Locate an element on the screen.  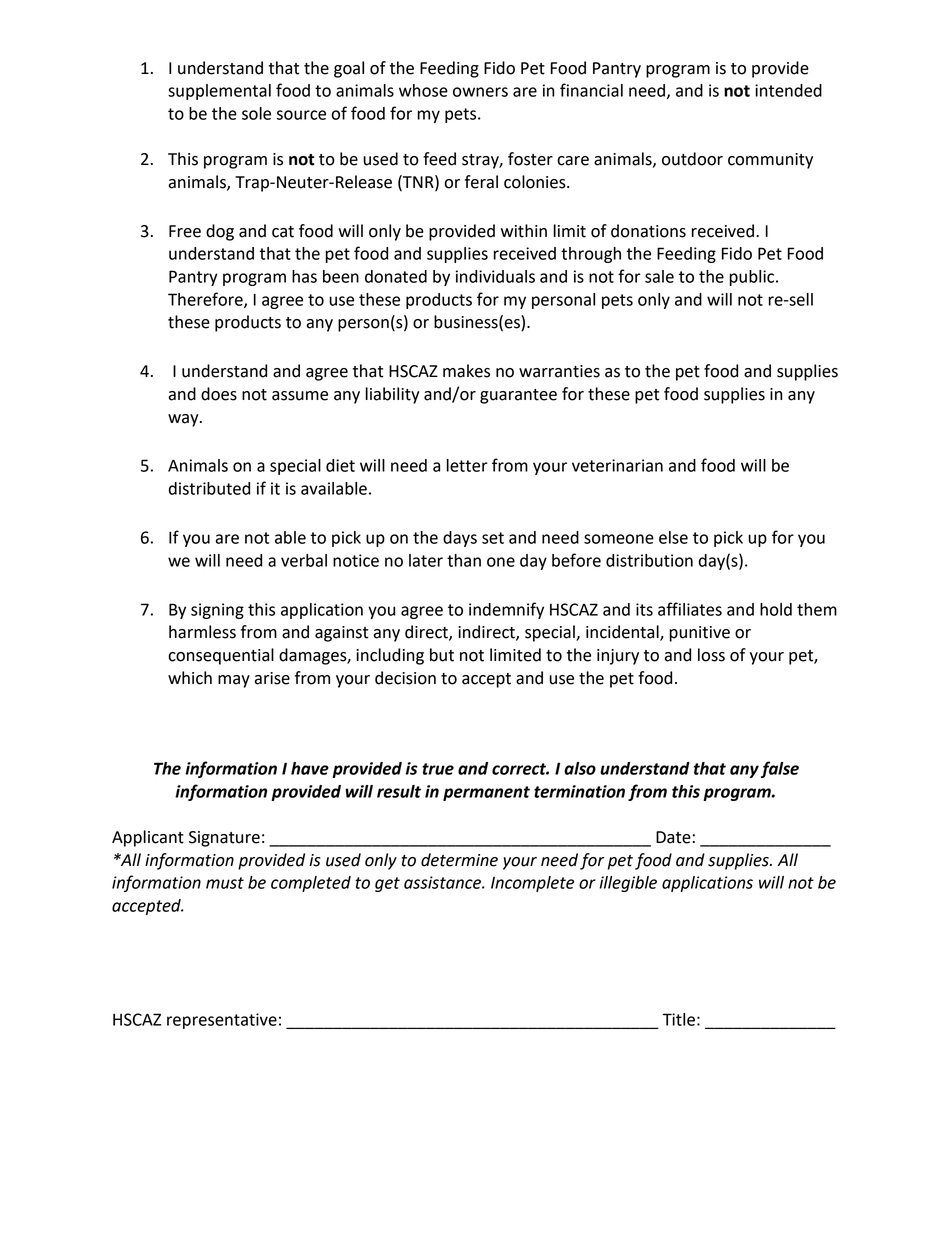
else is located at coordinates (673, 537).
